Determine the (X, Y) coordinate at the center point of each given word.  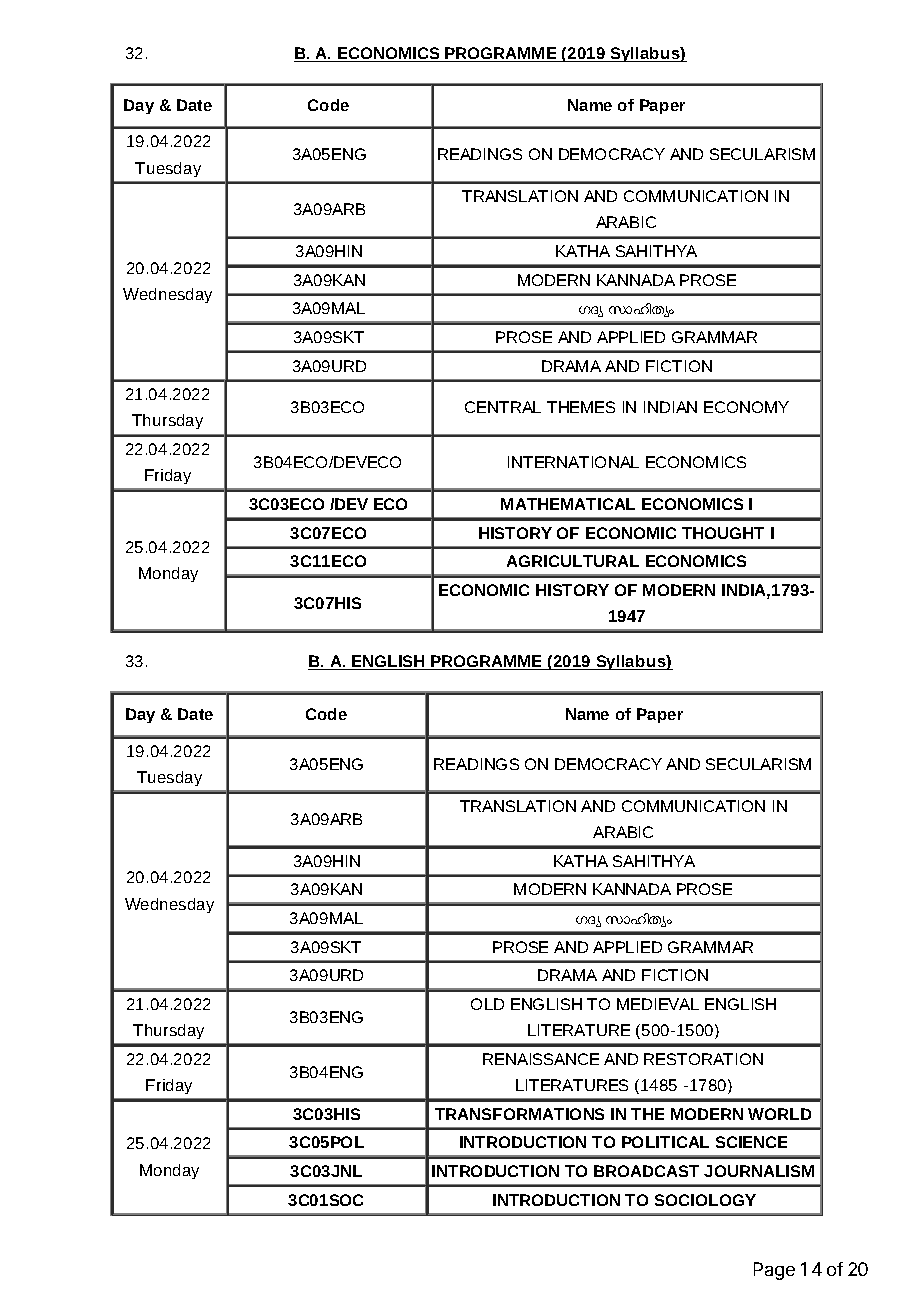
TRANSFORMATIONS (519, 1114)
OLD (487, 1004)
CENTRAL (503, 407)
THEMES (581, 407)
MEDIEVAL (658, 1004)
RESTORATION (703, 1059)
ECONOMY (746, 407)
